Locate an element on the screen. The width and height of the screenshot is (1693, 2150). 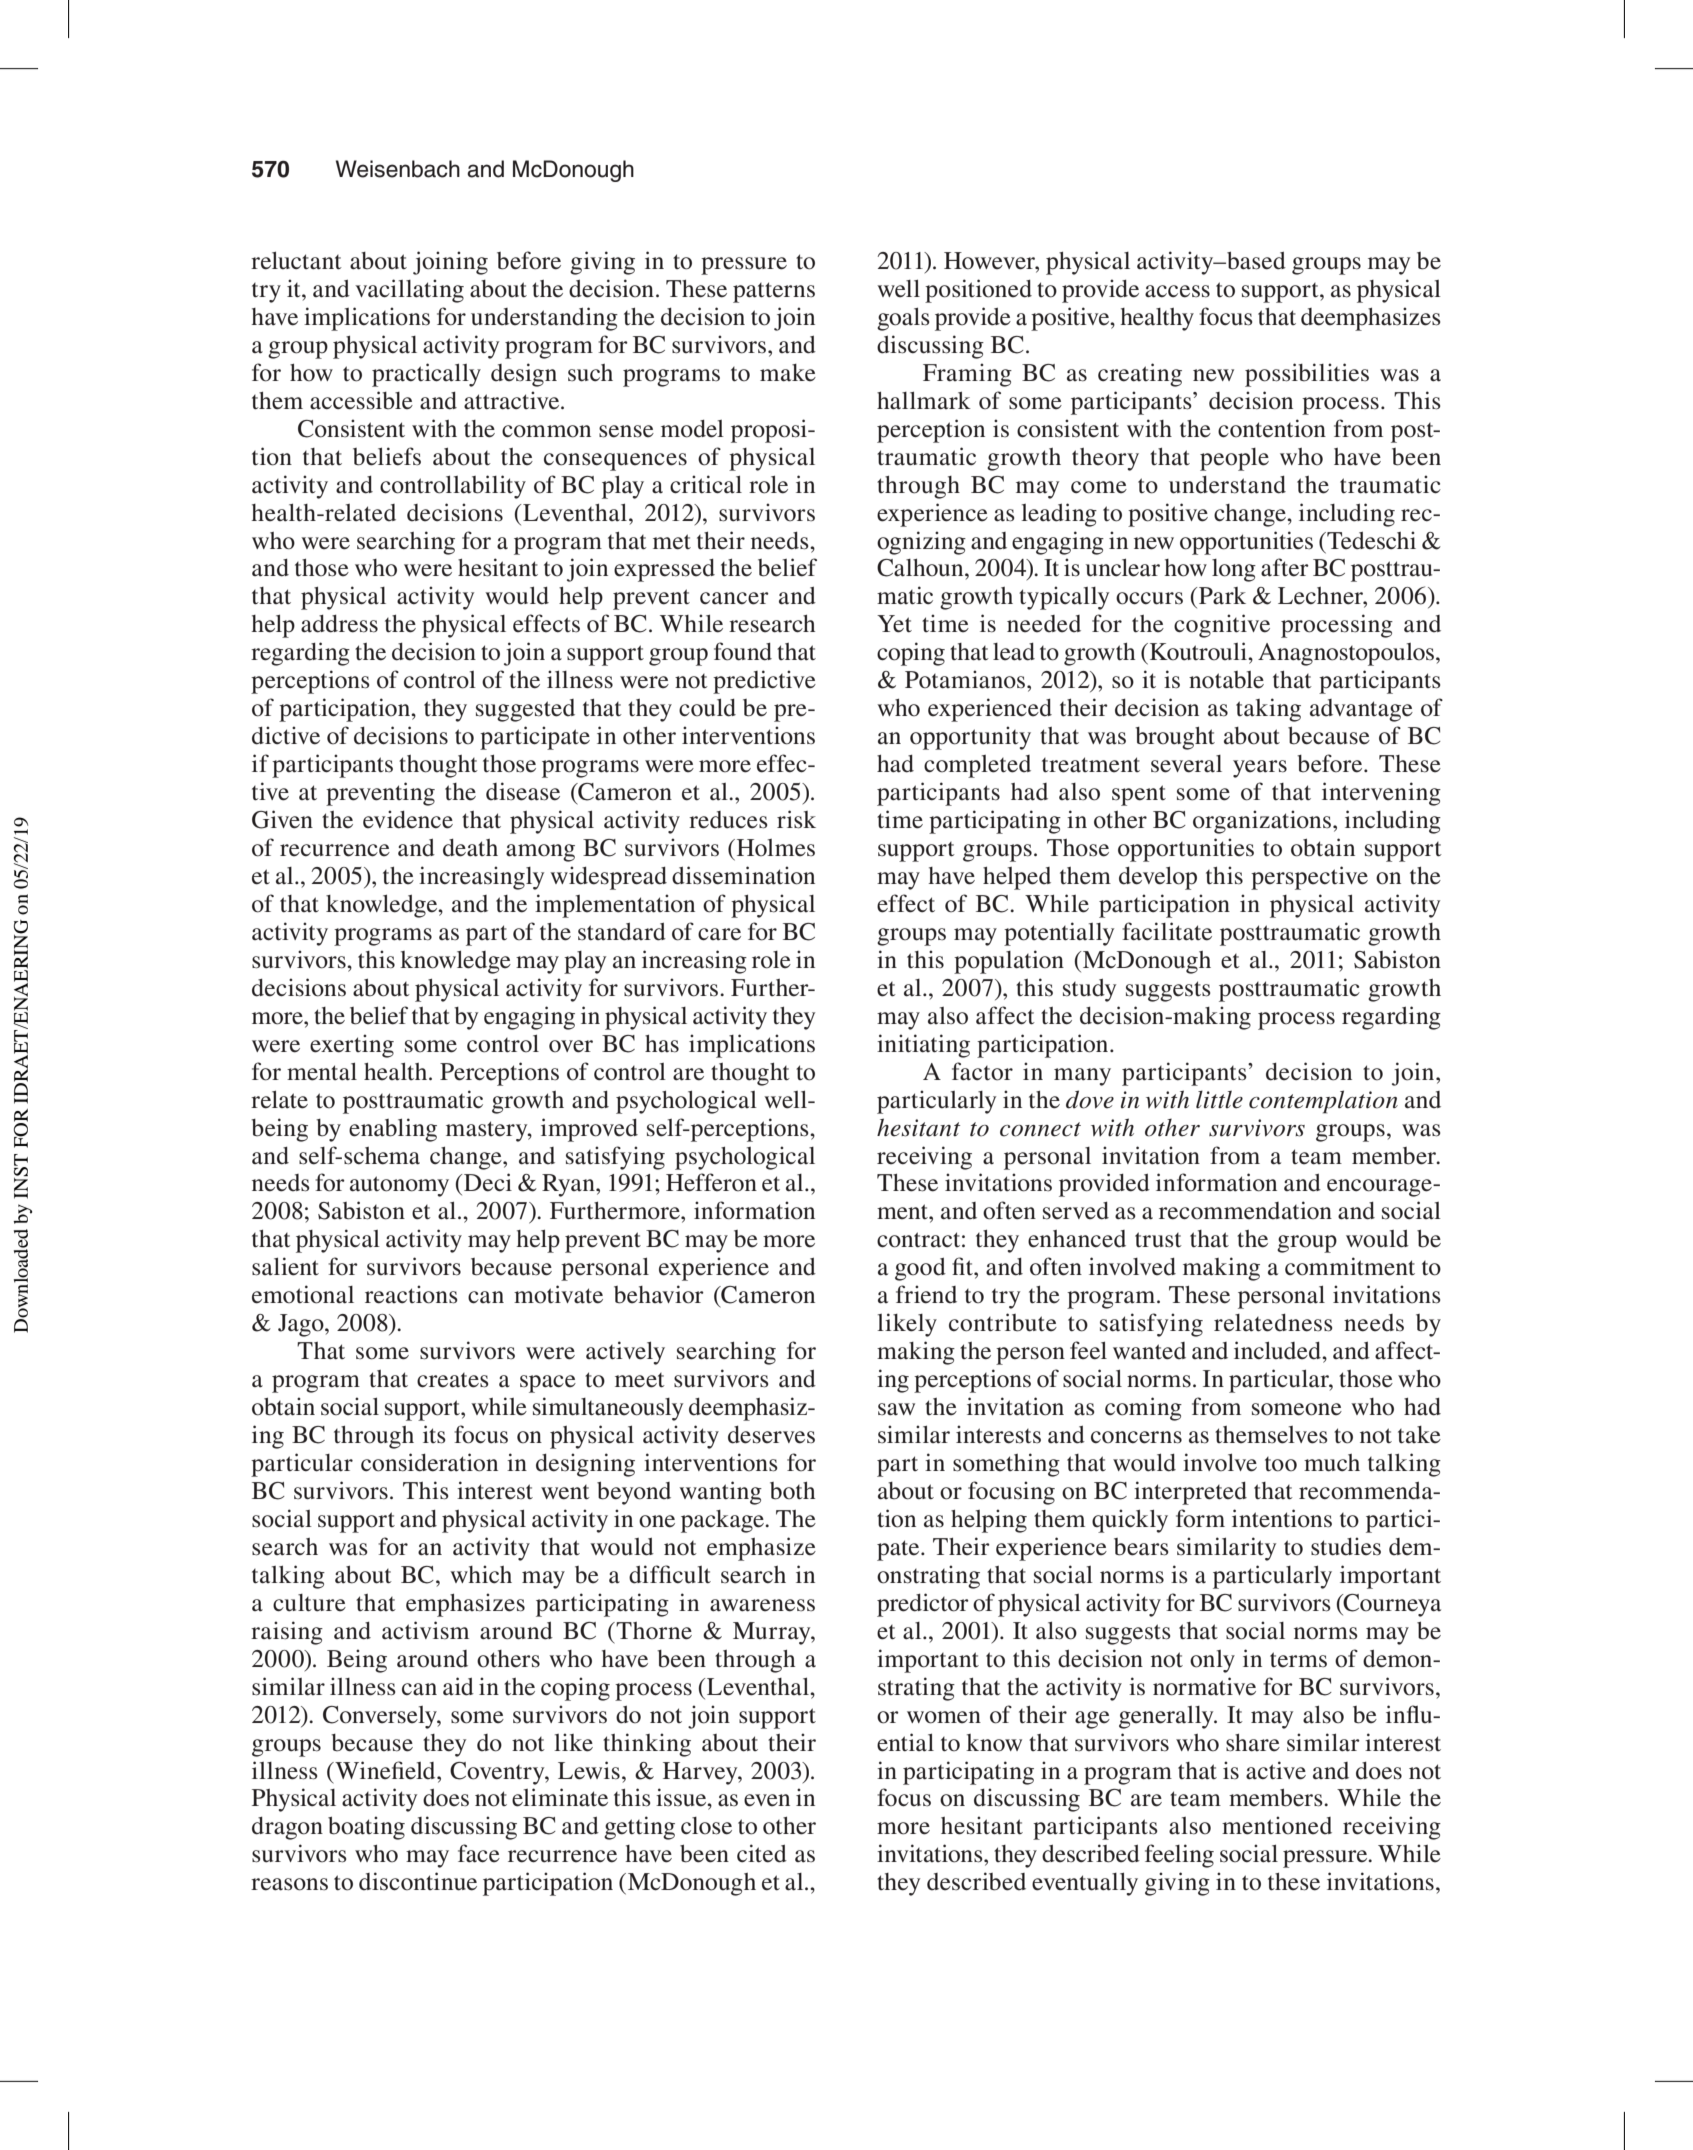
goals is located at coordinates (903, 319).
